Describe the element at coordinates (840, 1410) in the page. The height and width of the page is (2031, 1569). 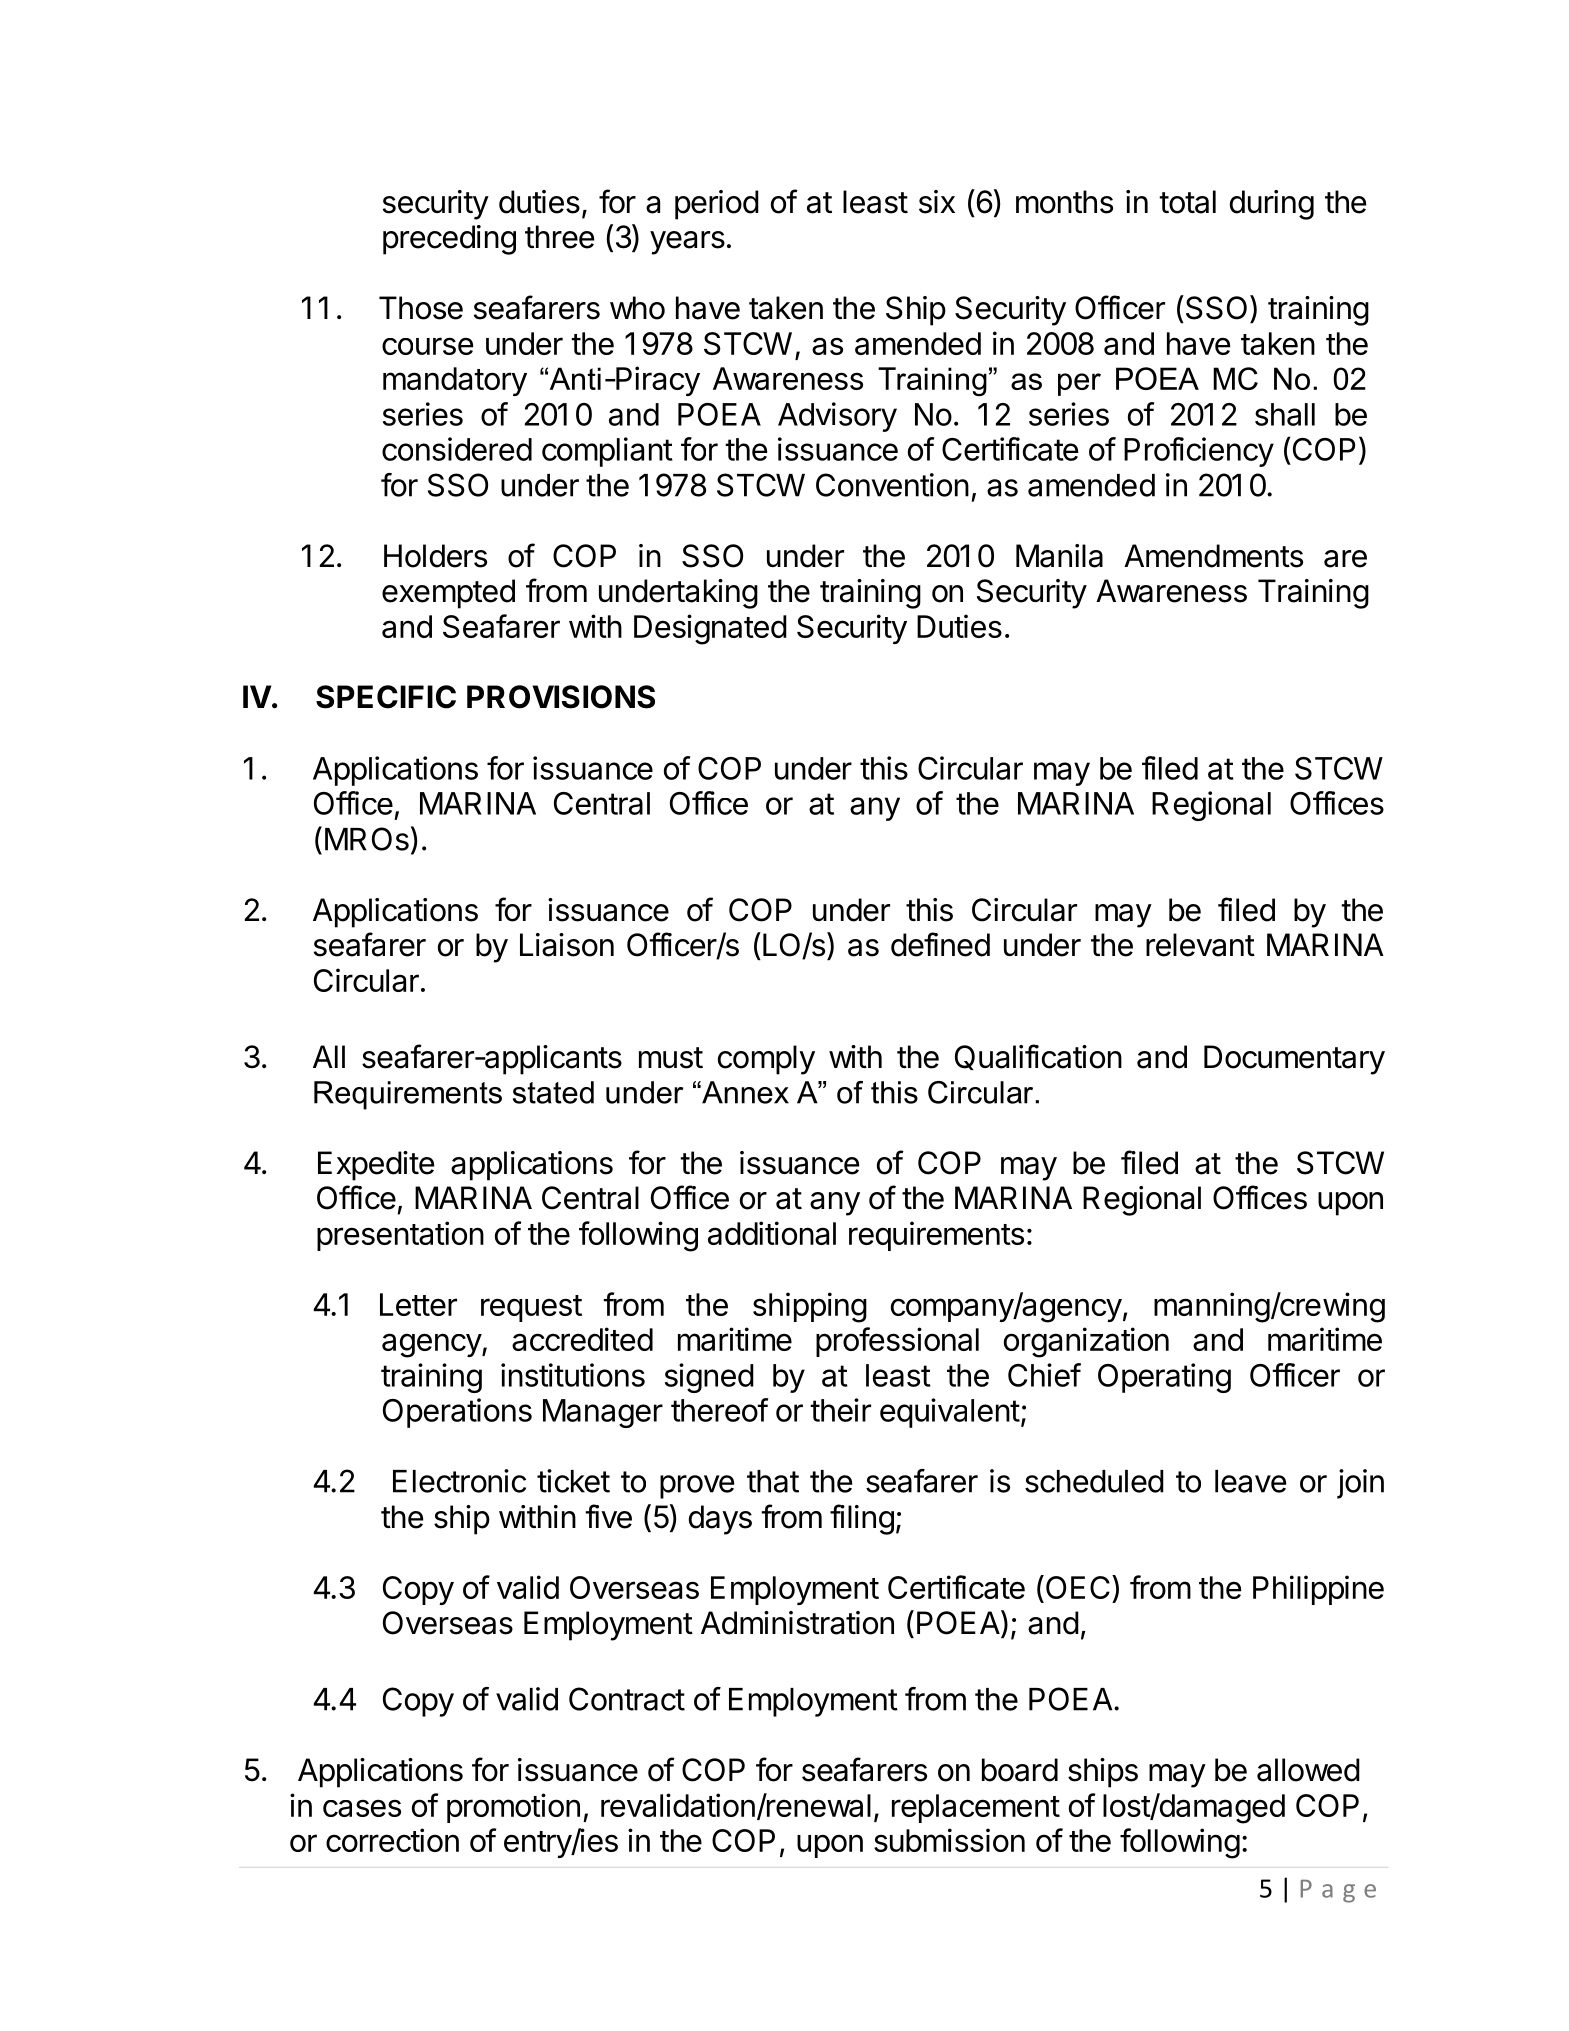
I see `their` at that location.
